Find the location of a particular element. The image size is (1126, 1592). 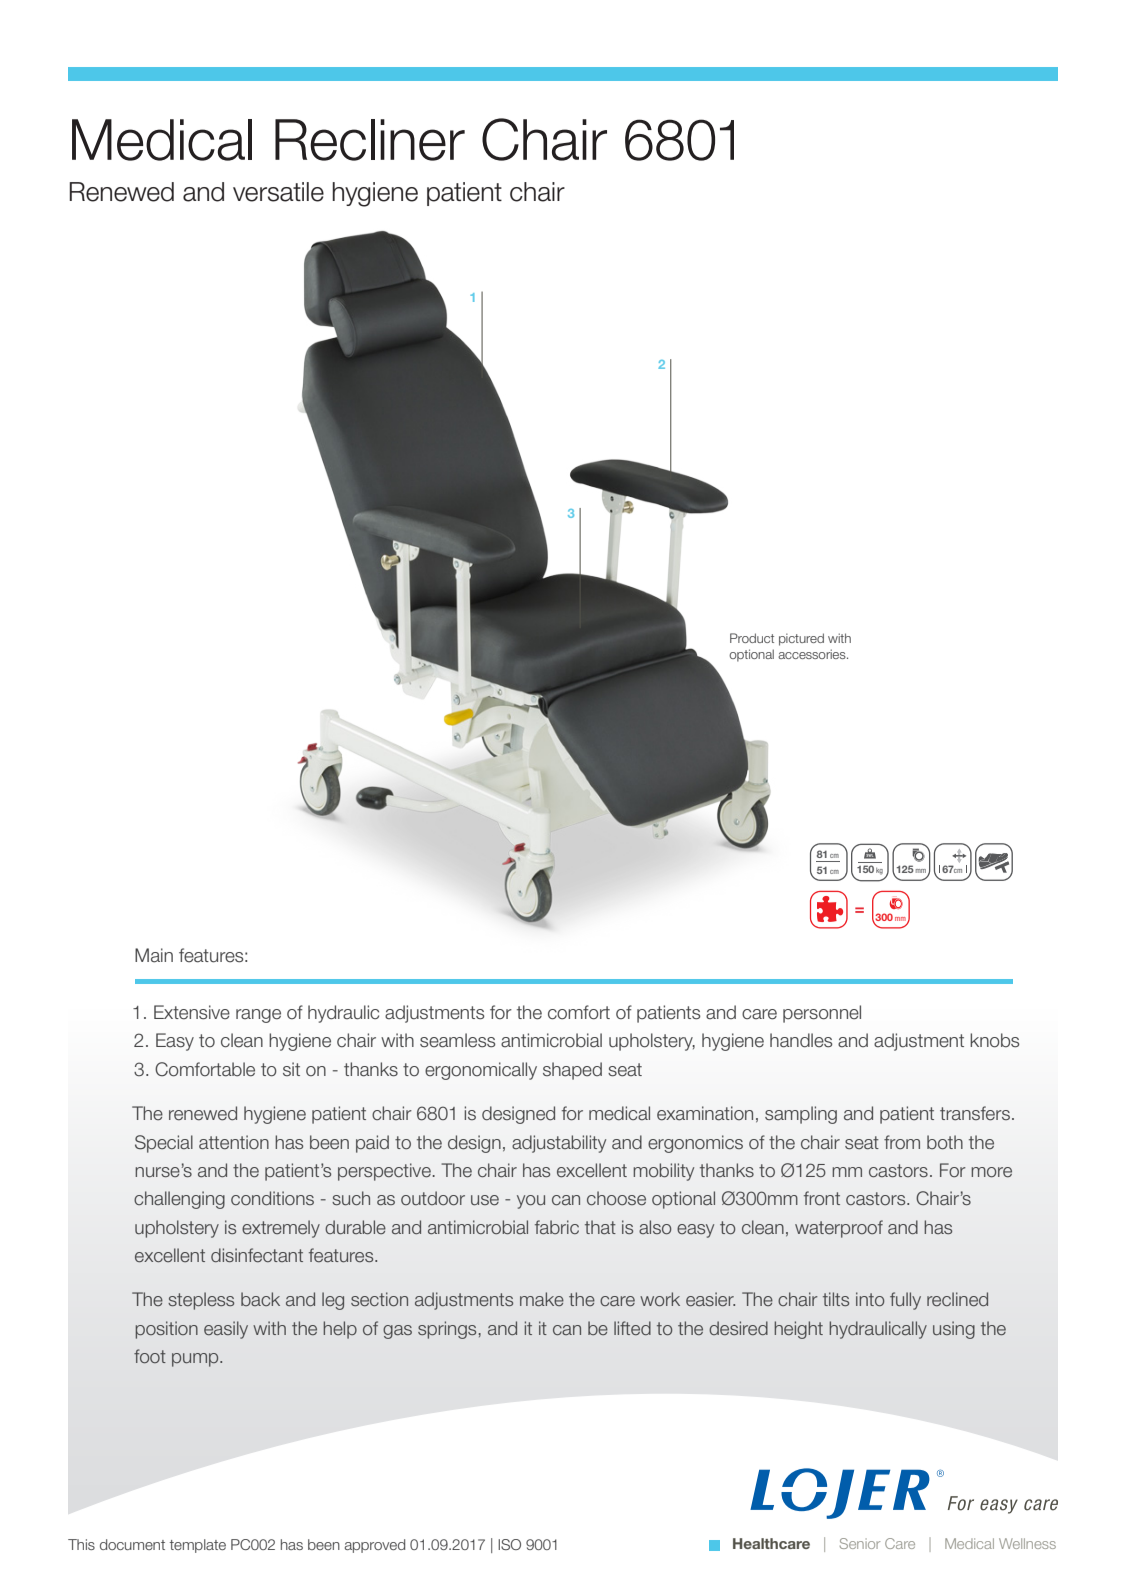

template is located at coordinates (198, 1546).
